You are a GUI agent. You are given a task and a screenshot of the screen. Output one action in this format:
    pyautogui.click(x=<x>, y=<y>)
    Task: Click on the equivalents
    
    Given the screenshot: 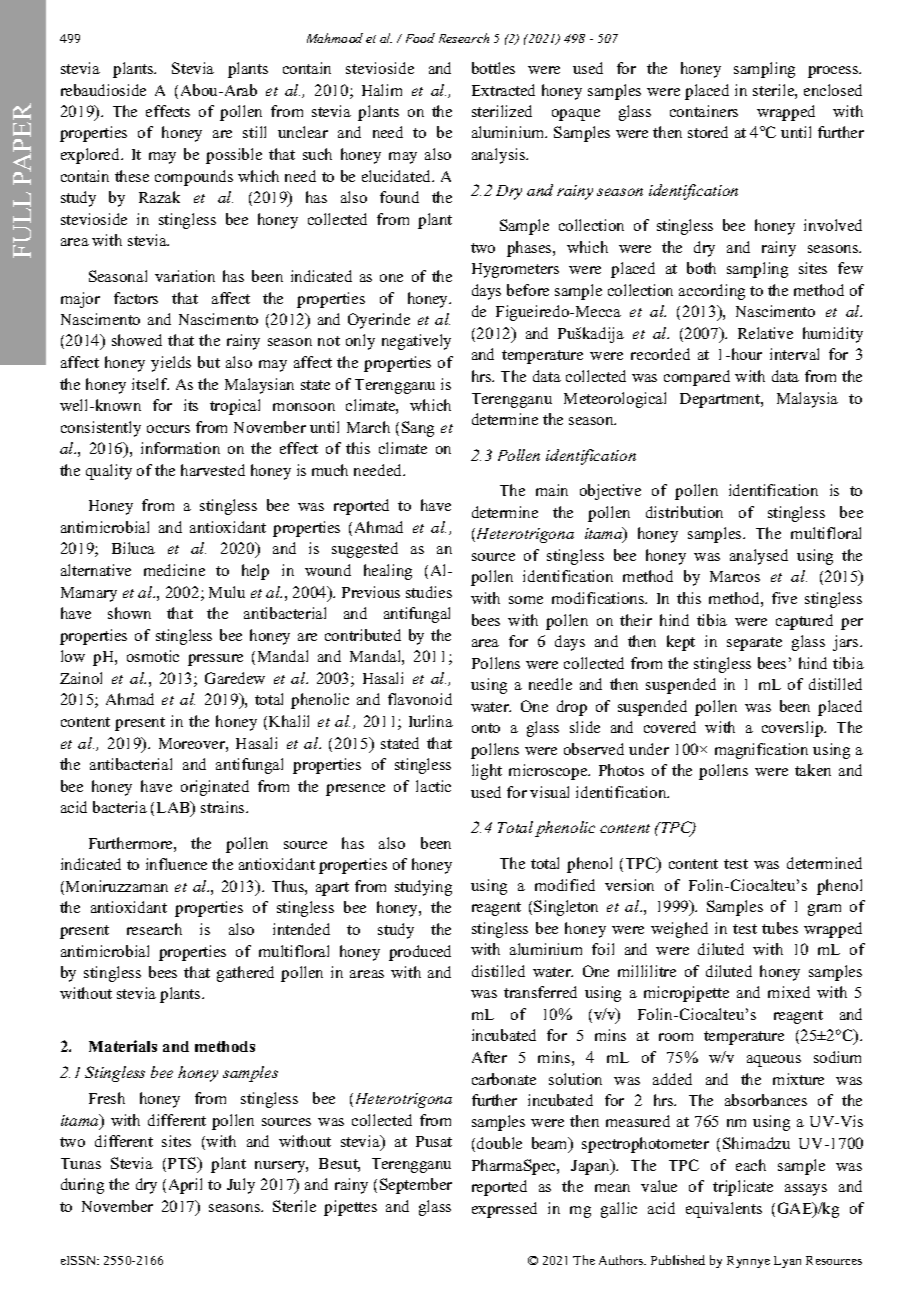 What is the action you would take?
    pyautogui.click(x=724, y=1210)
